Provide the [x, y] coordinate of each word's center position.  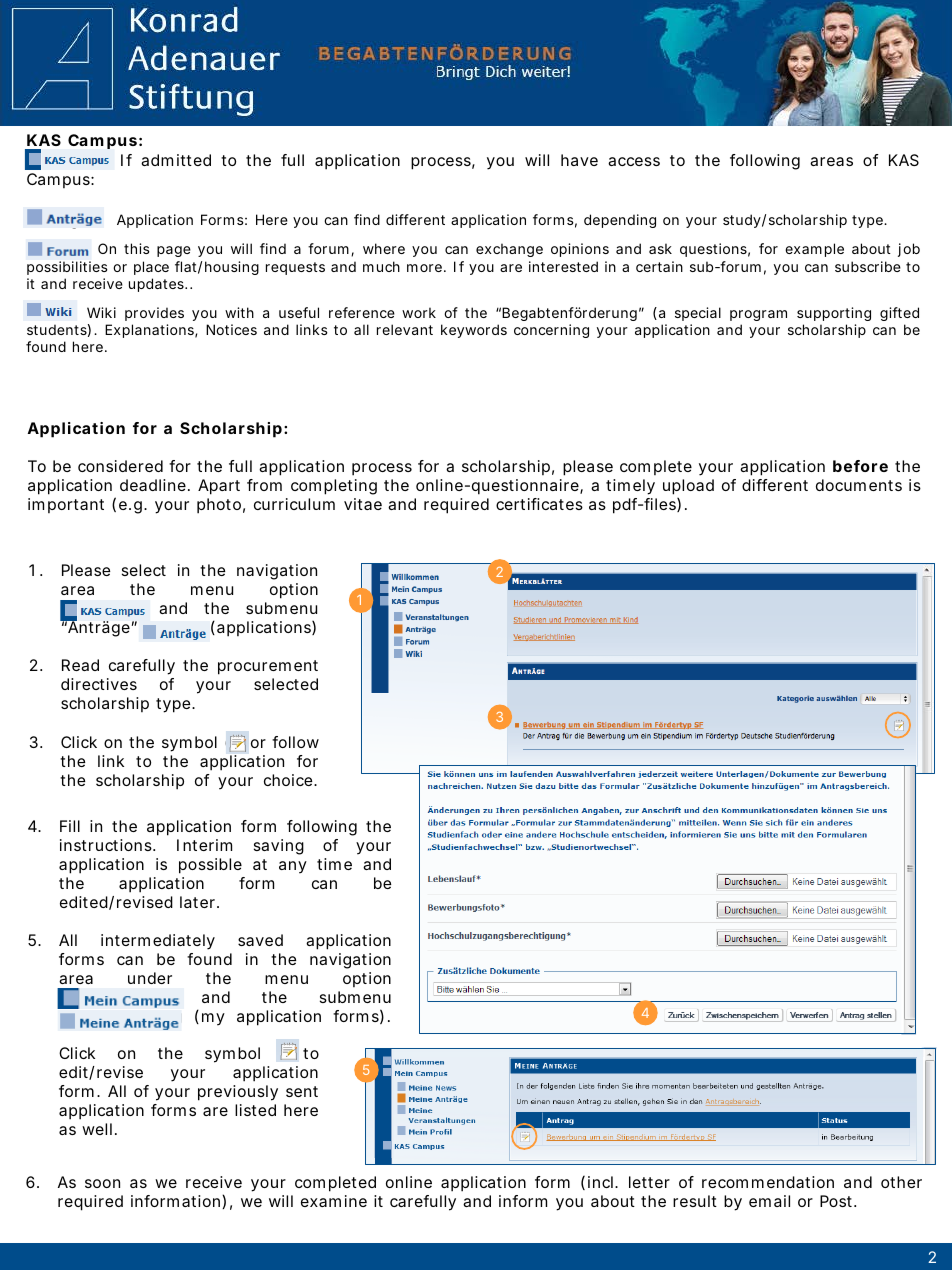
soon [102, 1183]
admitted [176, 160]
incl [600, 1182]
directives [99, 684]
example [814, 250]
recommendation [768, 1182]
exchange [509, 250]
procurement [268, 667]
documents [859, 485]
